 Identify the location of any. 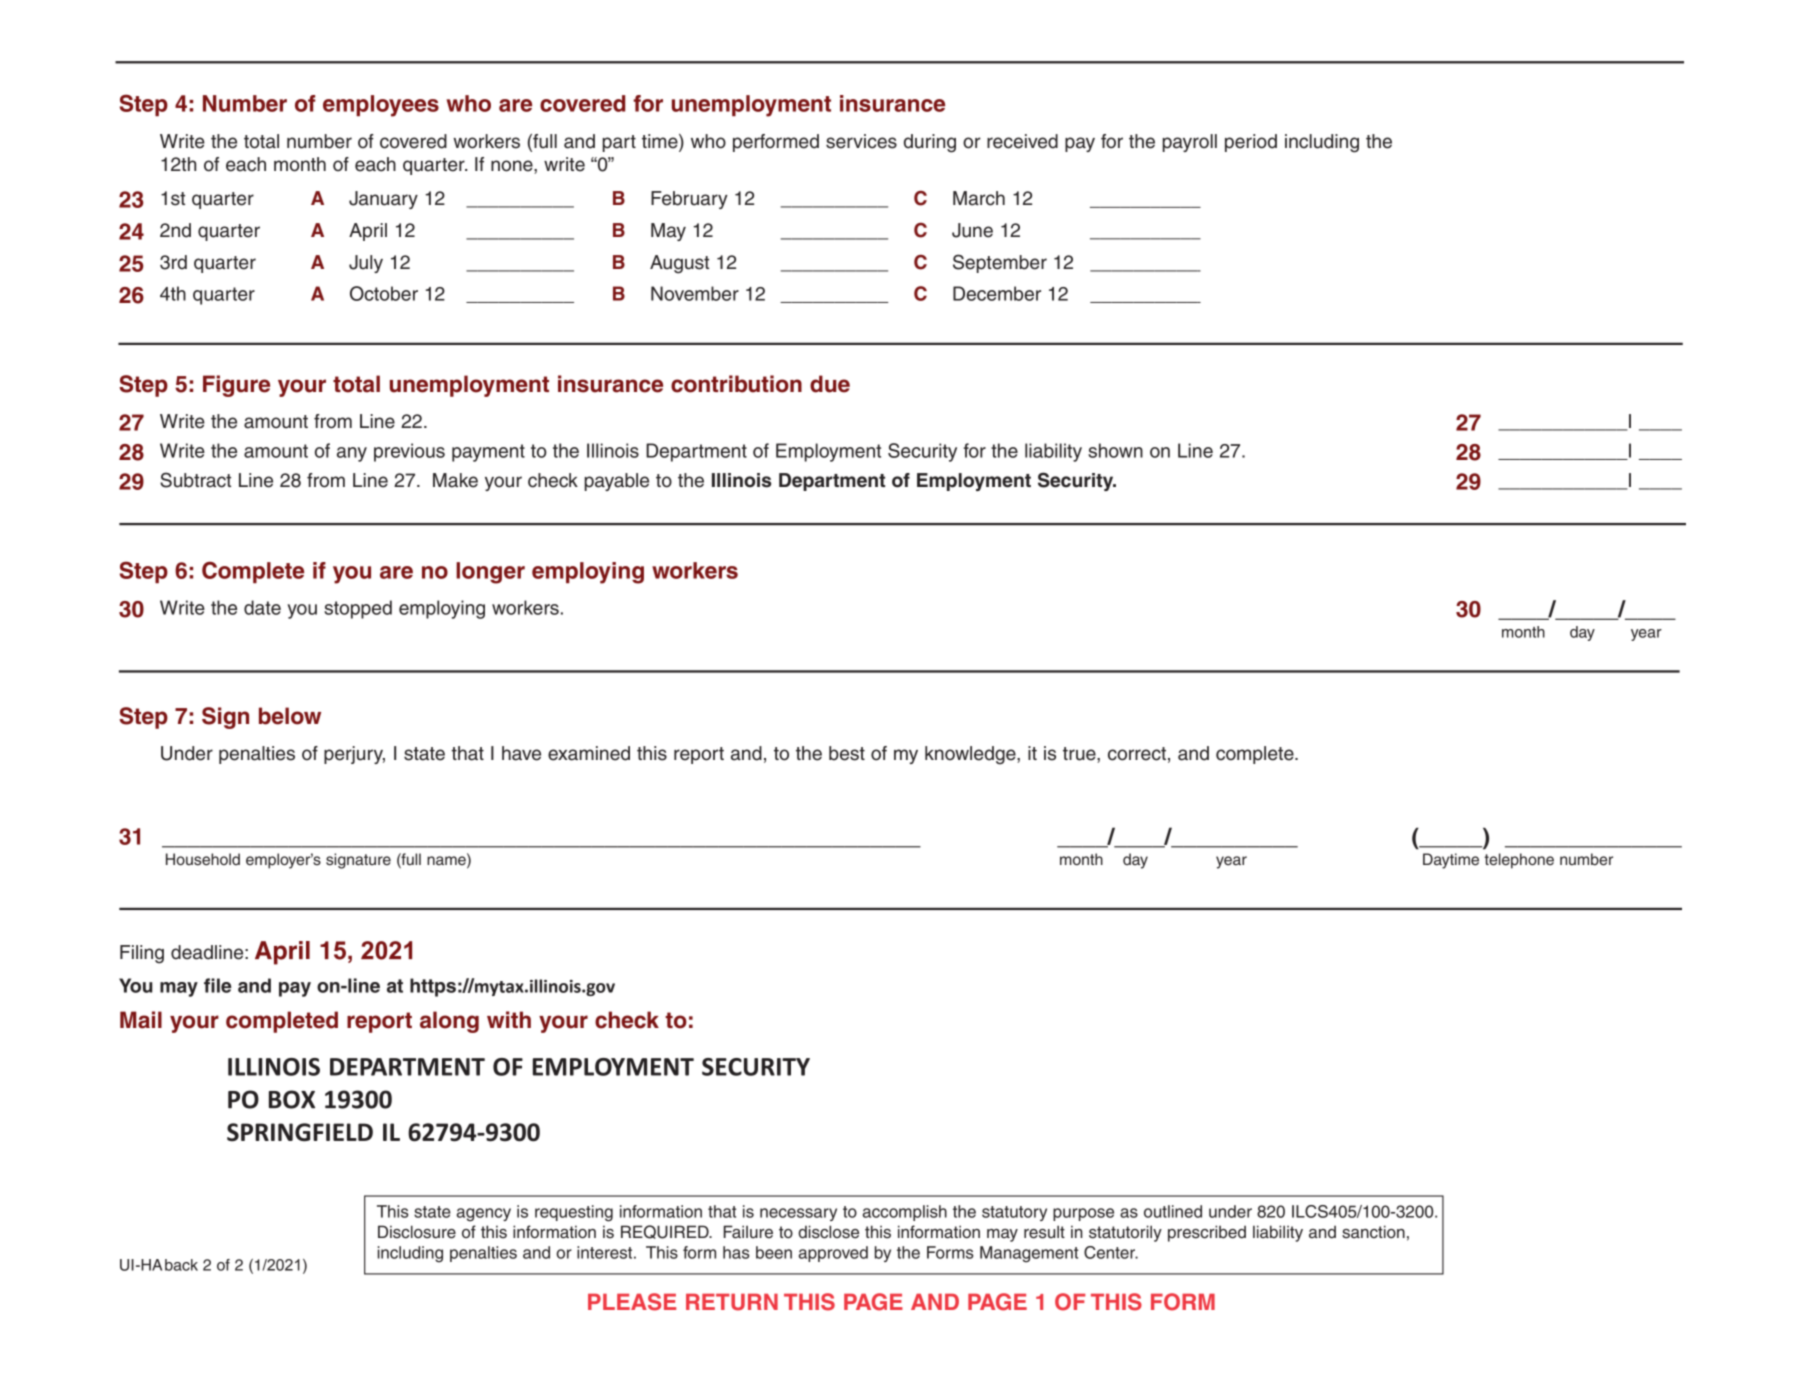
(352, 454).
